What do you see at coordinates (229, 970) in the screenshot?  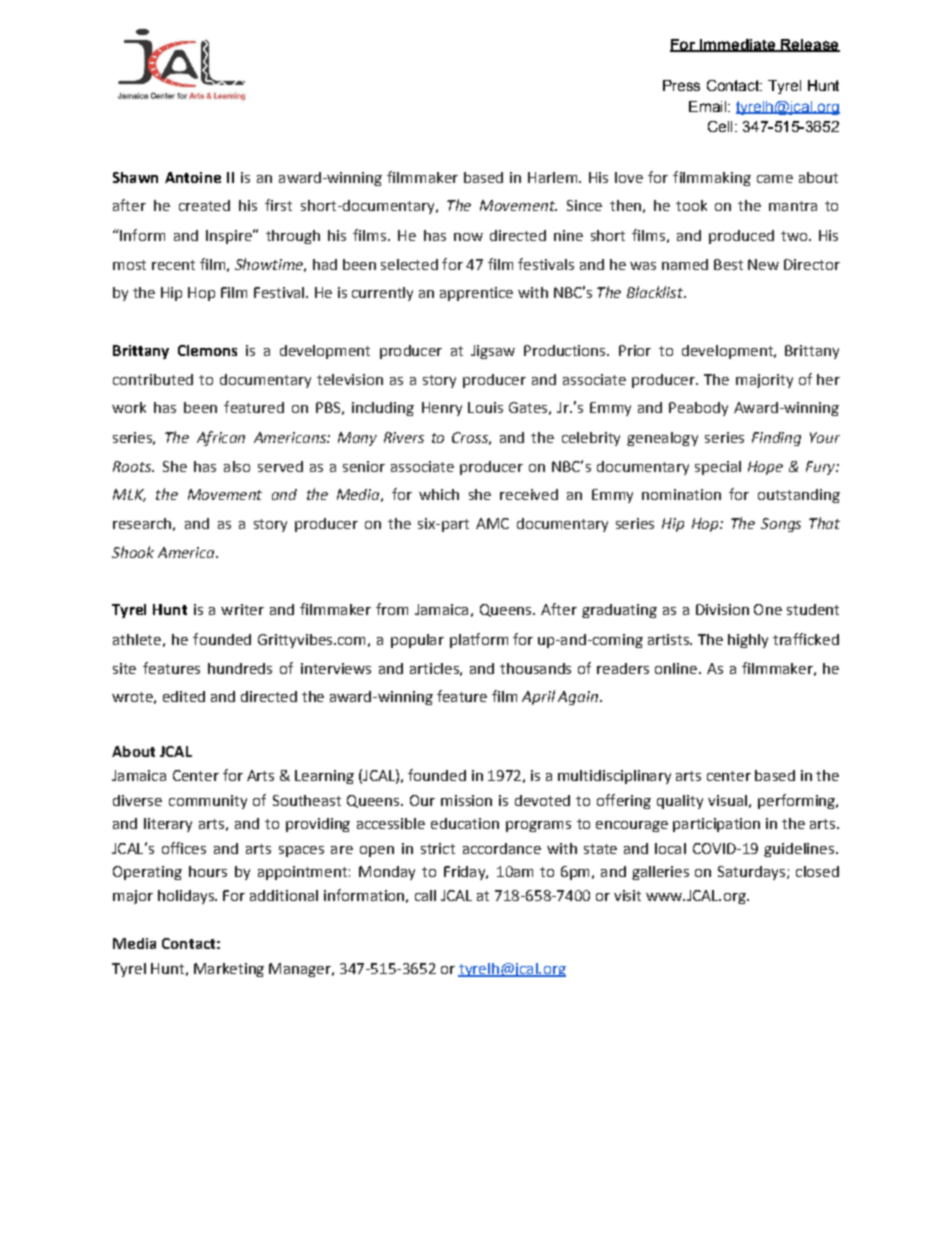 I see `Marketing` at bounding box center [229, 970].
